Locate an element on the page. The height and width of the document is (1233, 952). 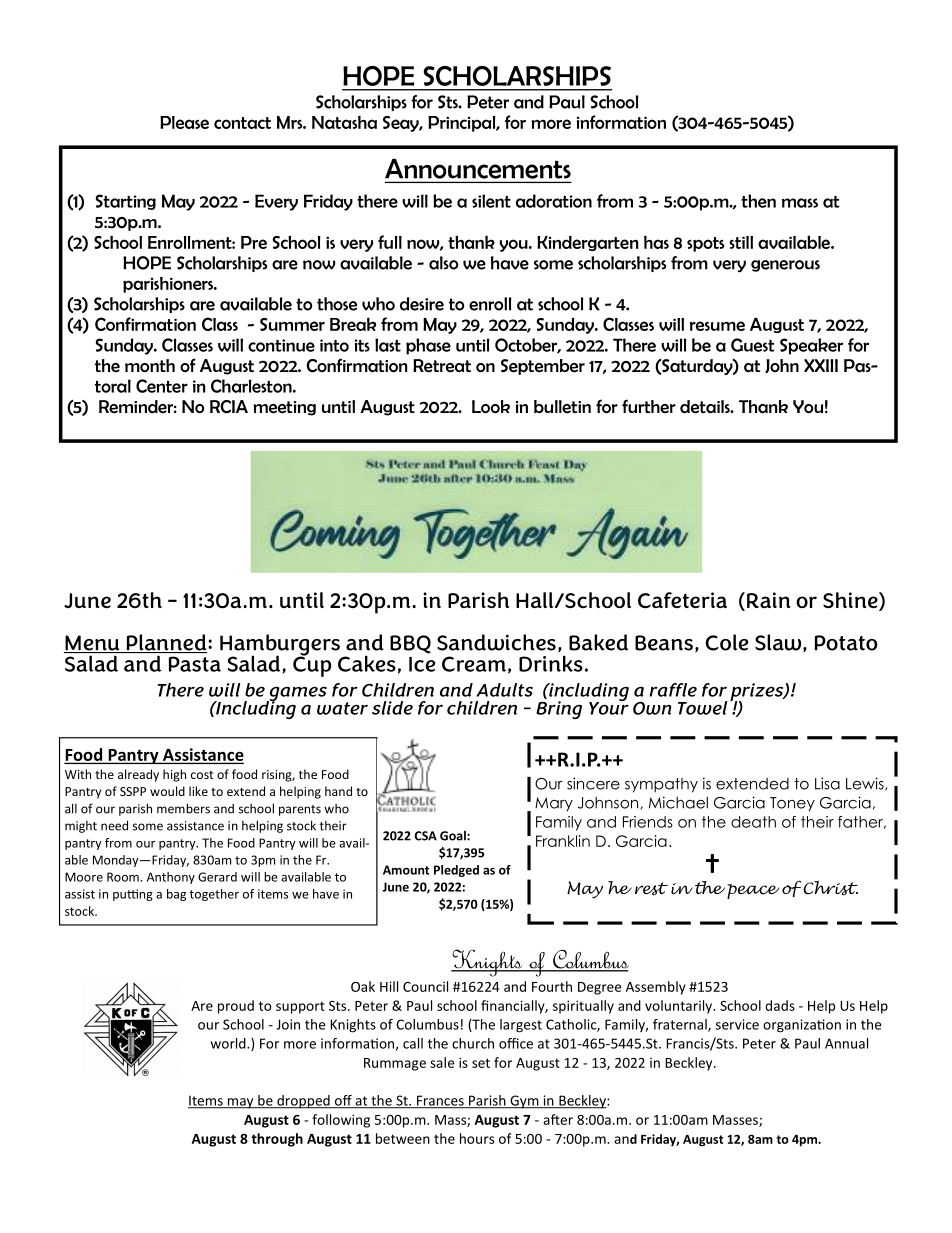
Sandwiches is located at coordinates (496, 642).
